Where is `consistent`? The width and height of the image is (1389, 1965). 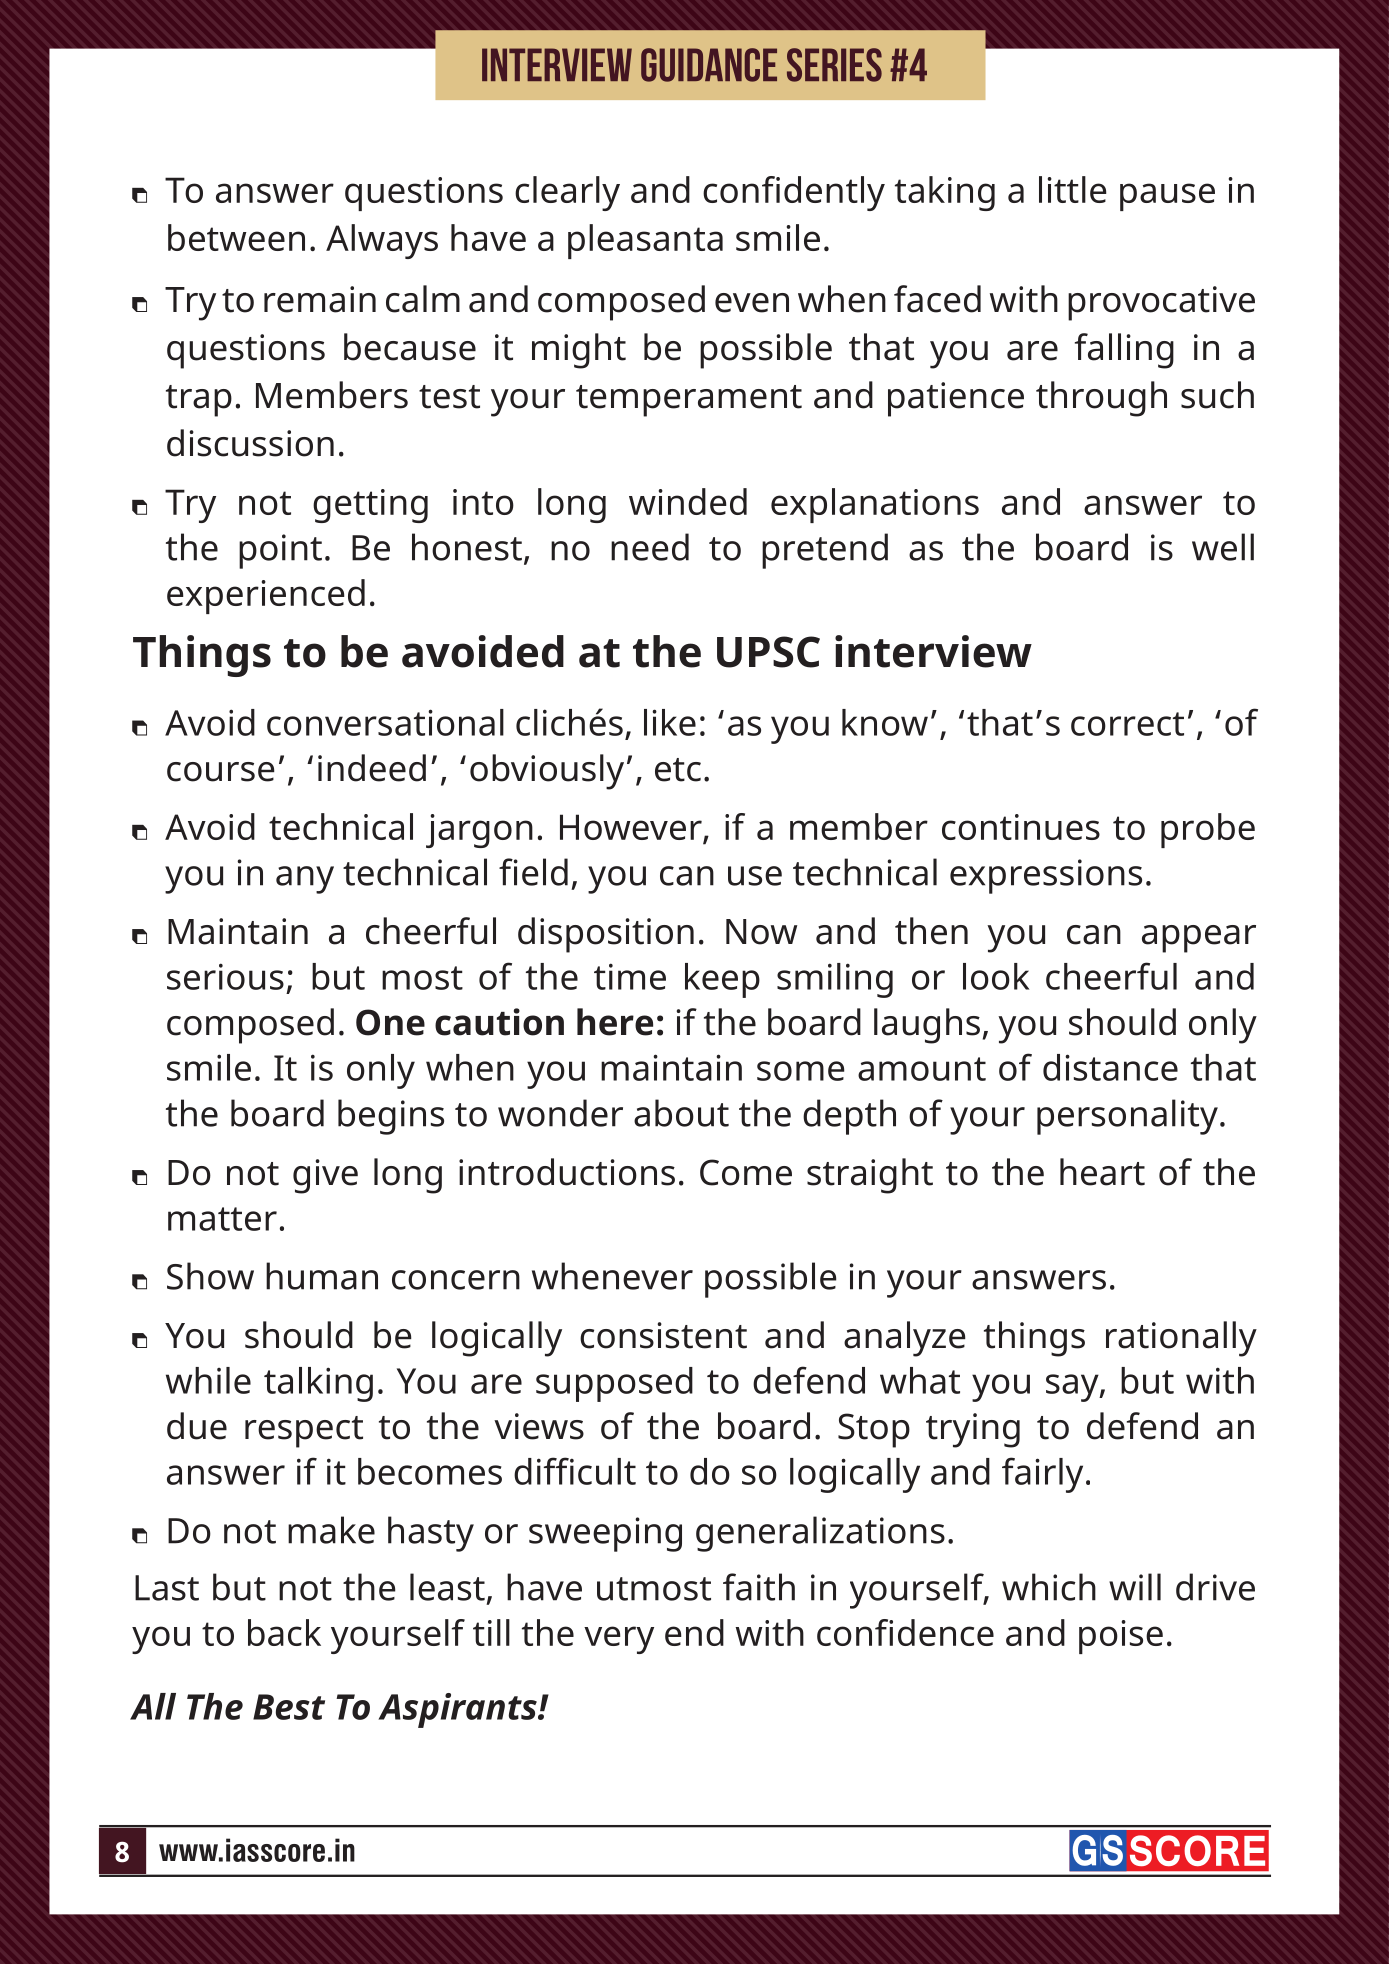
consistent is located at coordinates (663, 1335).
